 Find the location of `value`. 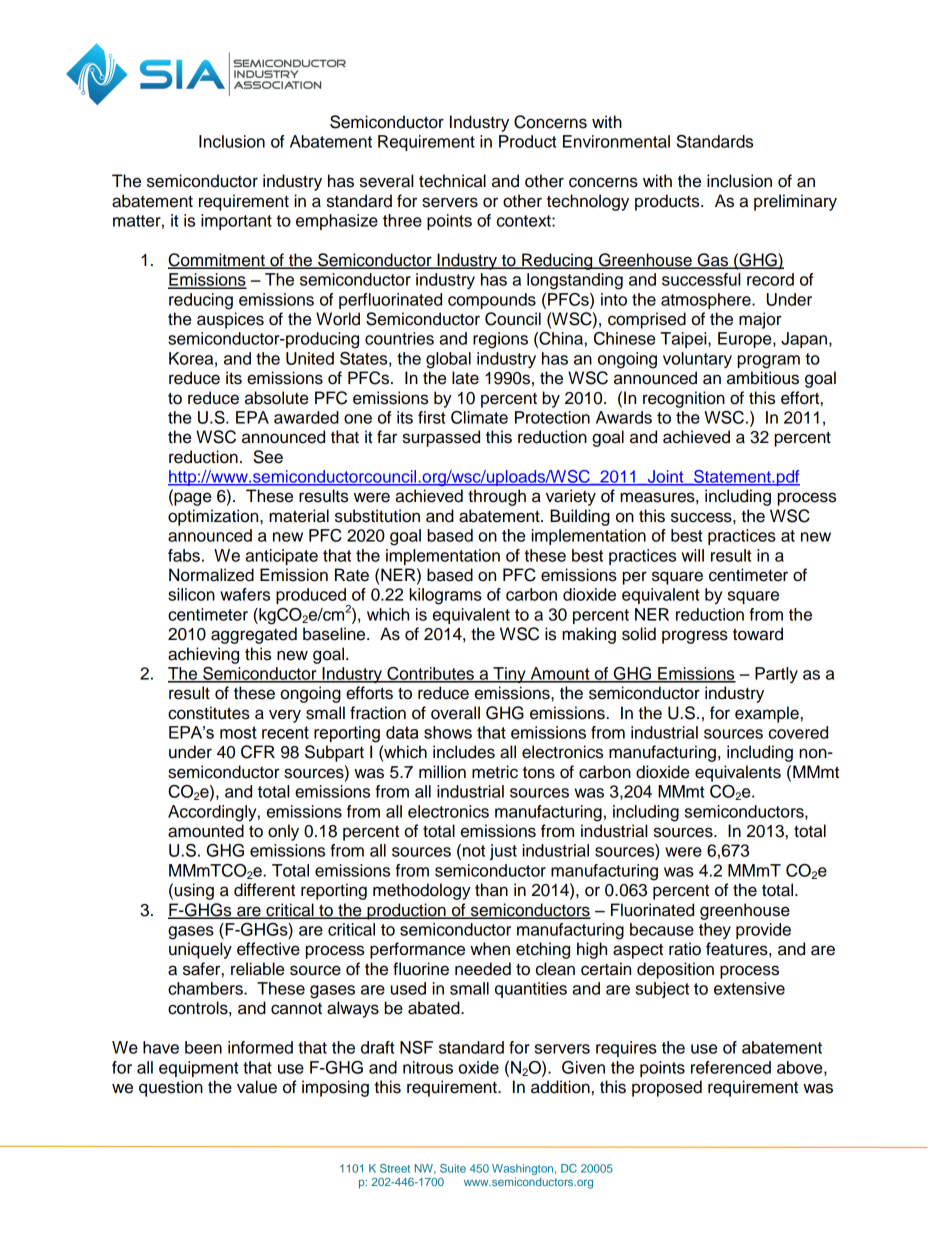

value is located at coordinates (257, 1087).
